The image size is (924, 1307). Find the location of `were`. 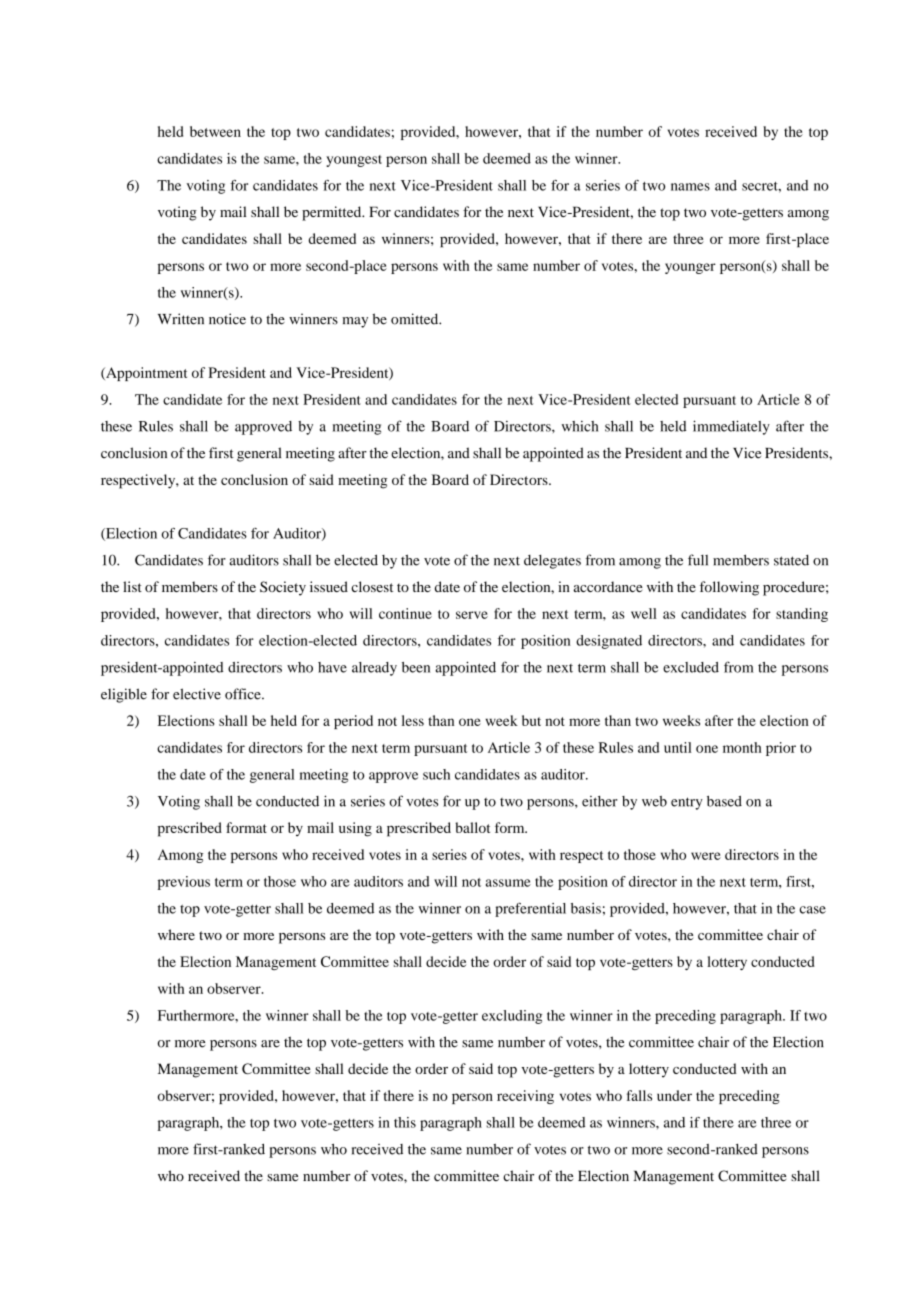

were is located at coordinates (706, 856).
